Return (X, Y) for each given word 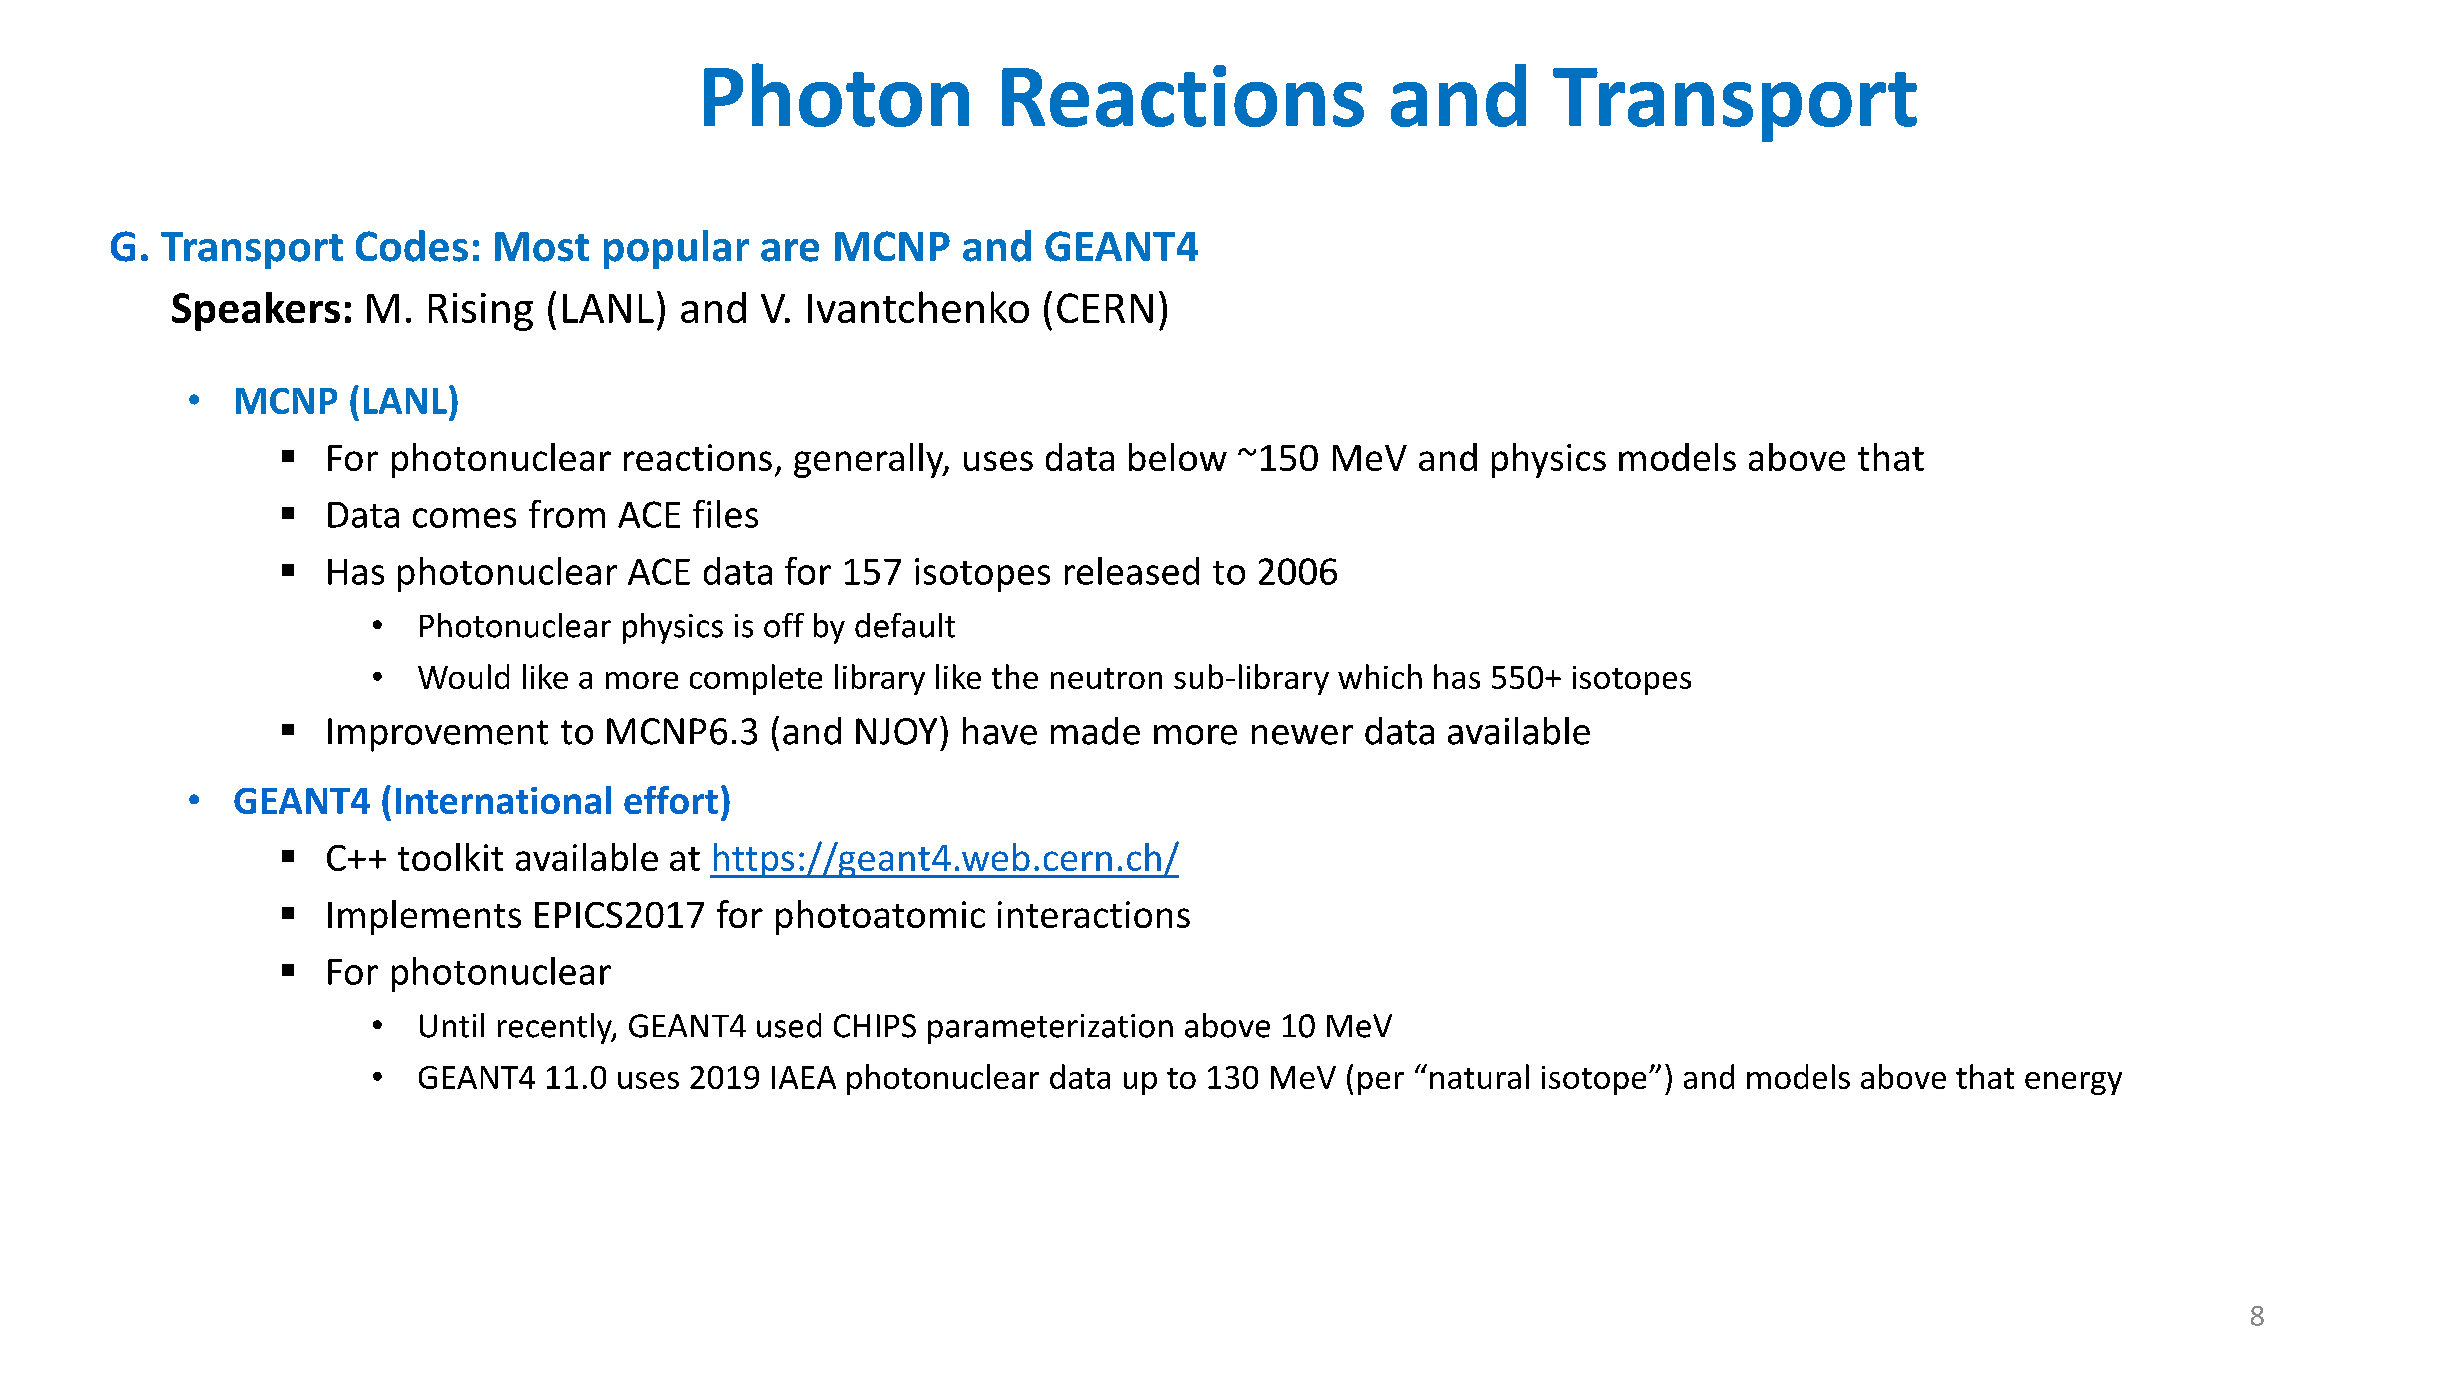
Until (452, 1025)
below (1178, 457)
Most (542, 247)
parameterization (1050, 1029)
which (1380, 676)
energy (2073, 1083)
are (790, 250)
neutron (1106, 678)
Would (463, 676)
